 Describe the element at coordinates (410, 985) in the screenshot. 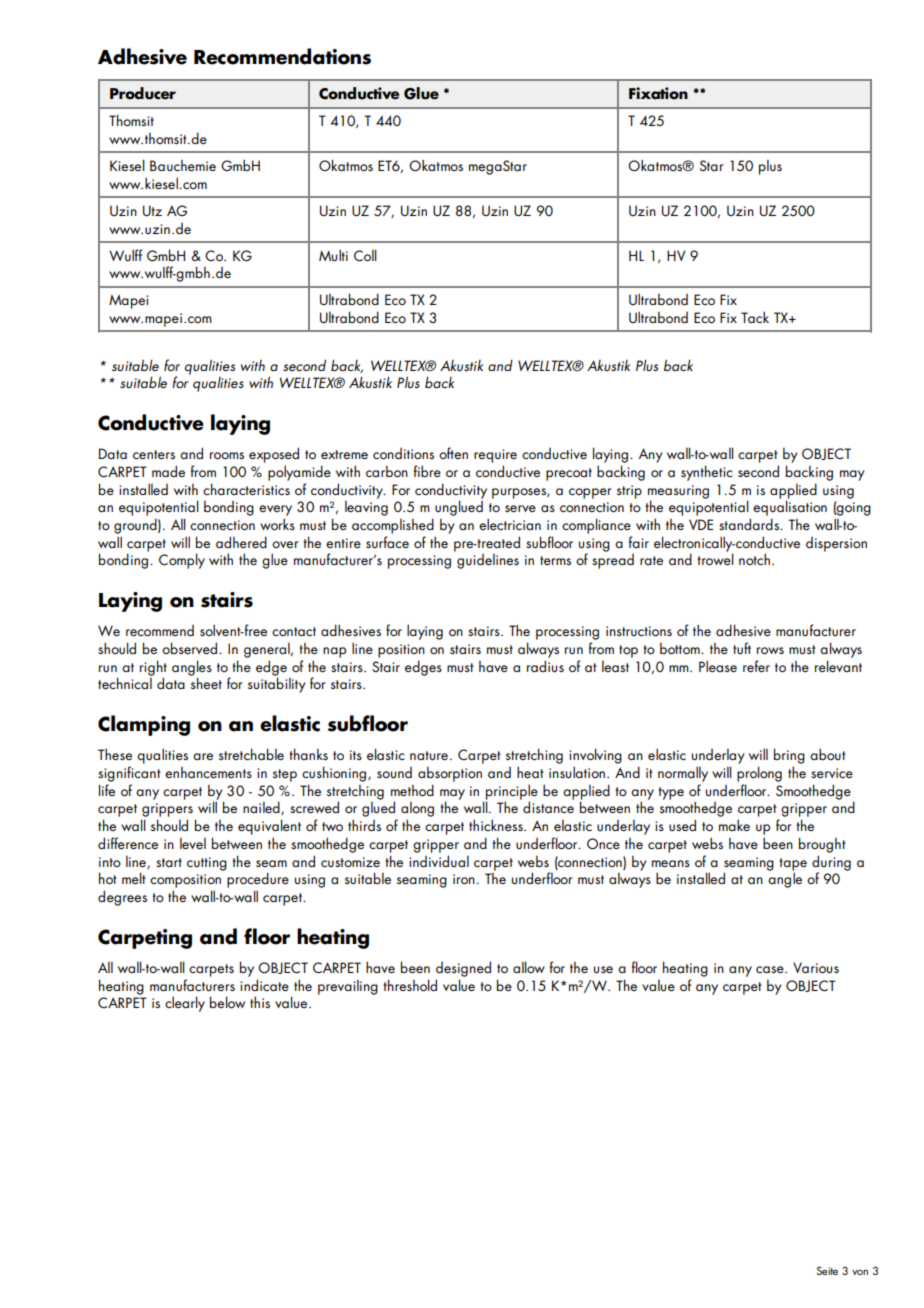

I see `threshold` at that location.
